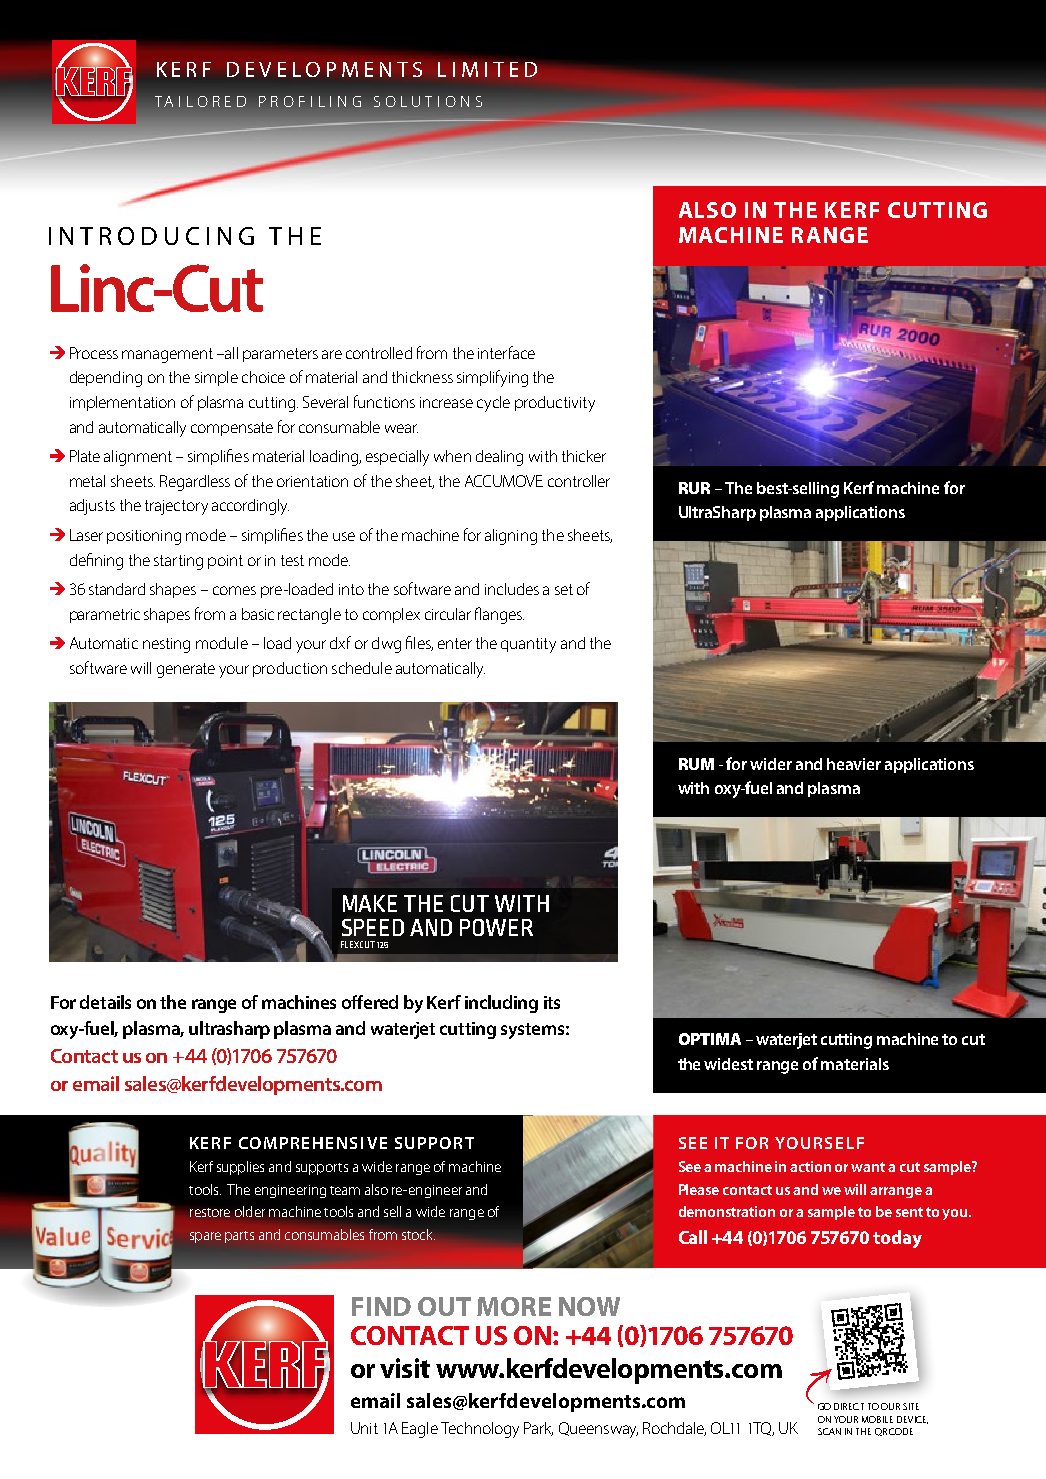  Describe the element at coordinates (579, 481) in the image. I see `controller` at that location.
